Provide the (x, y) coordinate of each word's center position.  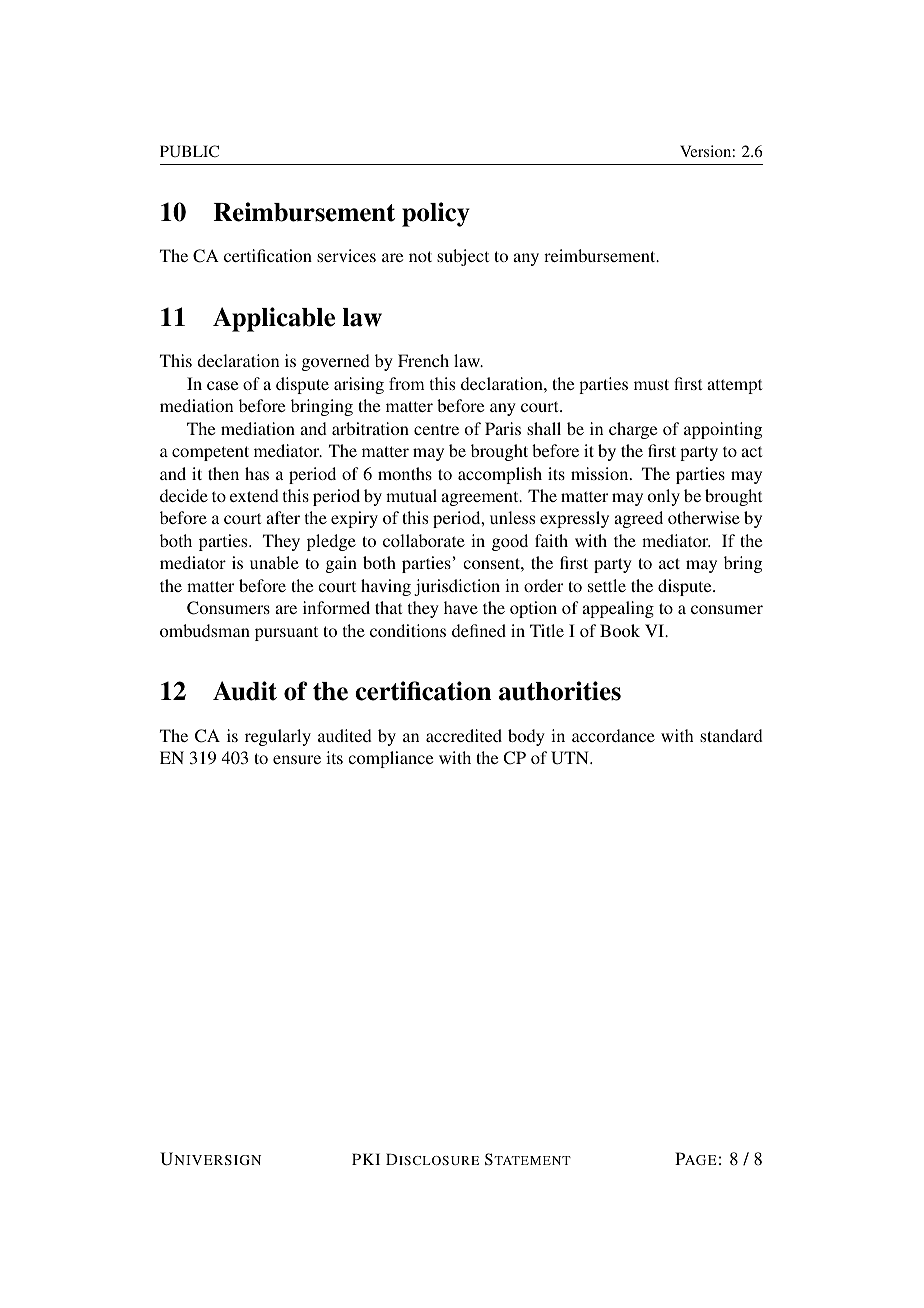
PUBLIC (189, 151)
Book (620, 630)
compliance (390, 759)
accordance (613, 735)
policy (436, 214)
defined (479, 630)
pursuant (286, 633)
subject (463, 257)
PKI (366, 1159)
